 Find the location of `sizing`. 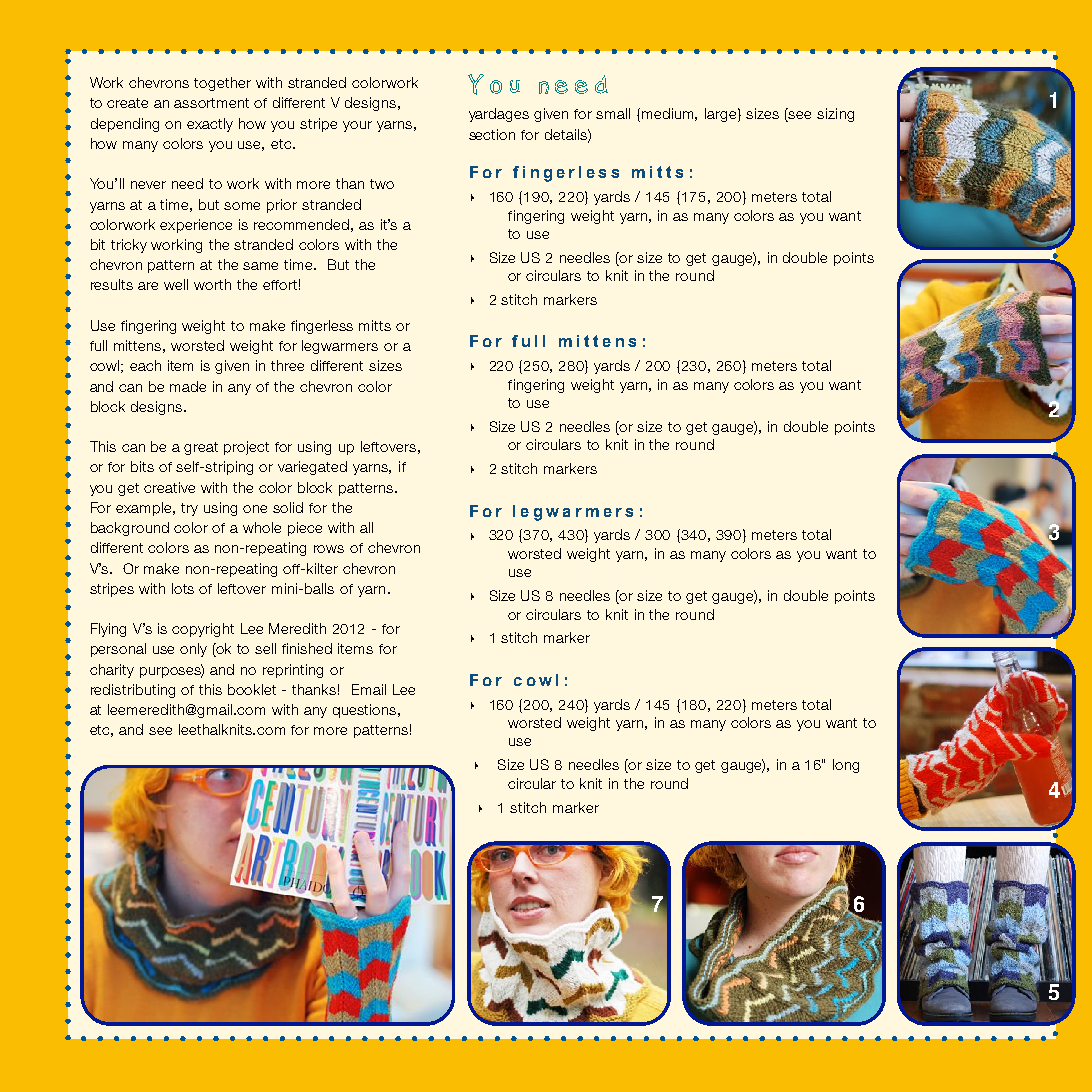

sizing is located at coordinates (835, 115).
